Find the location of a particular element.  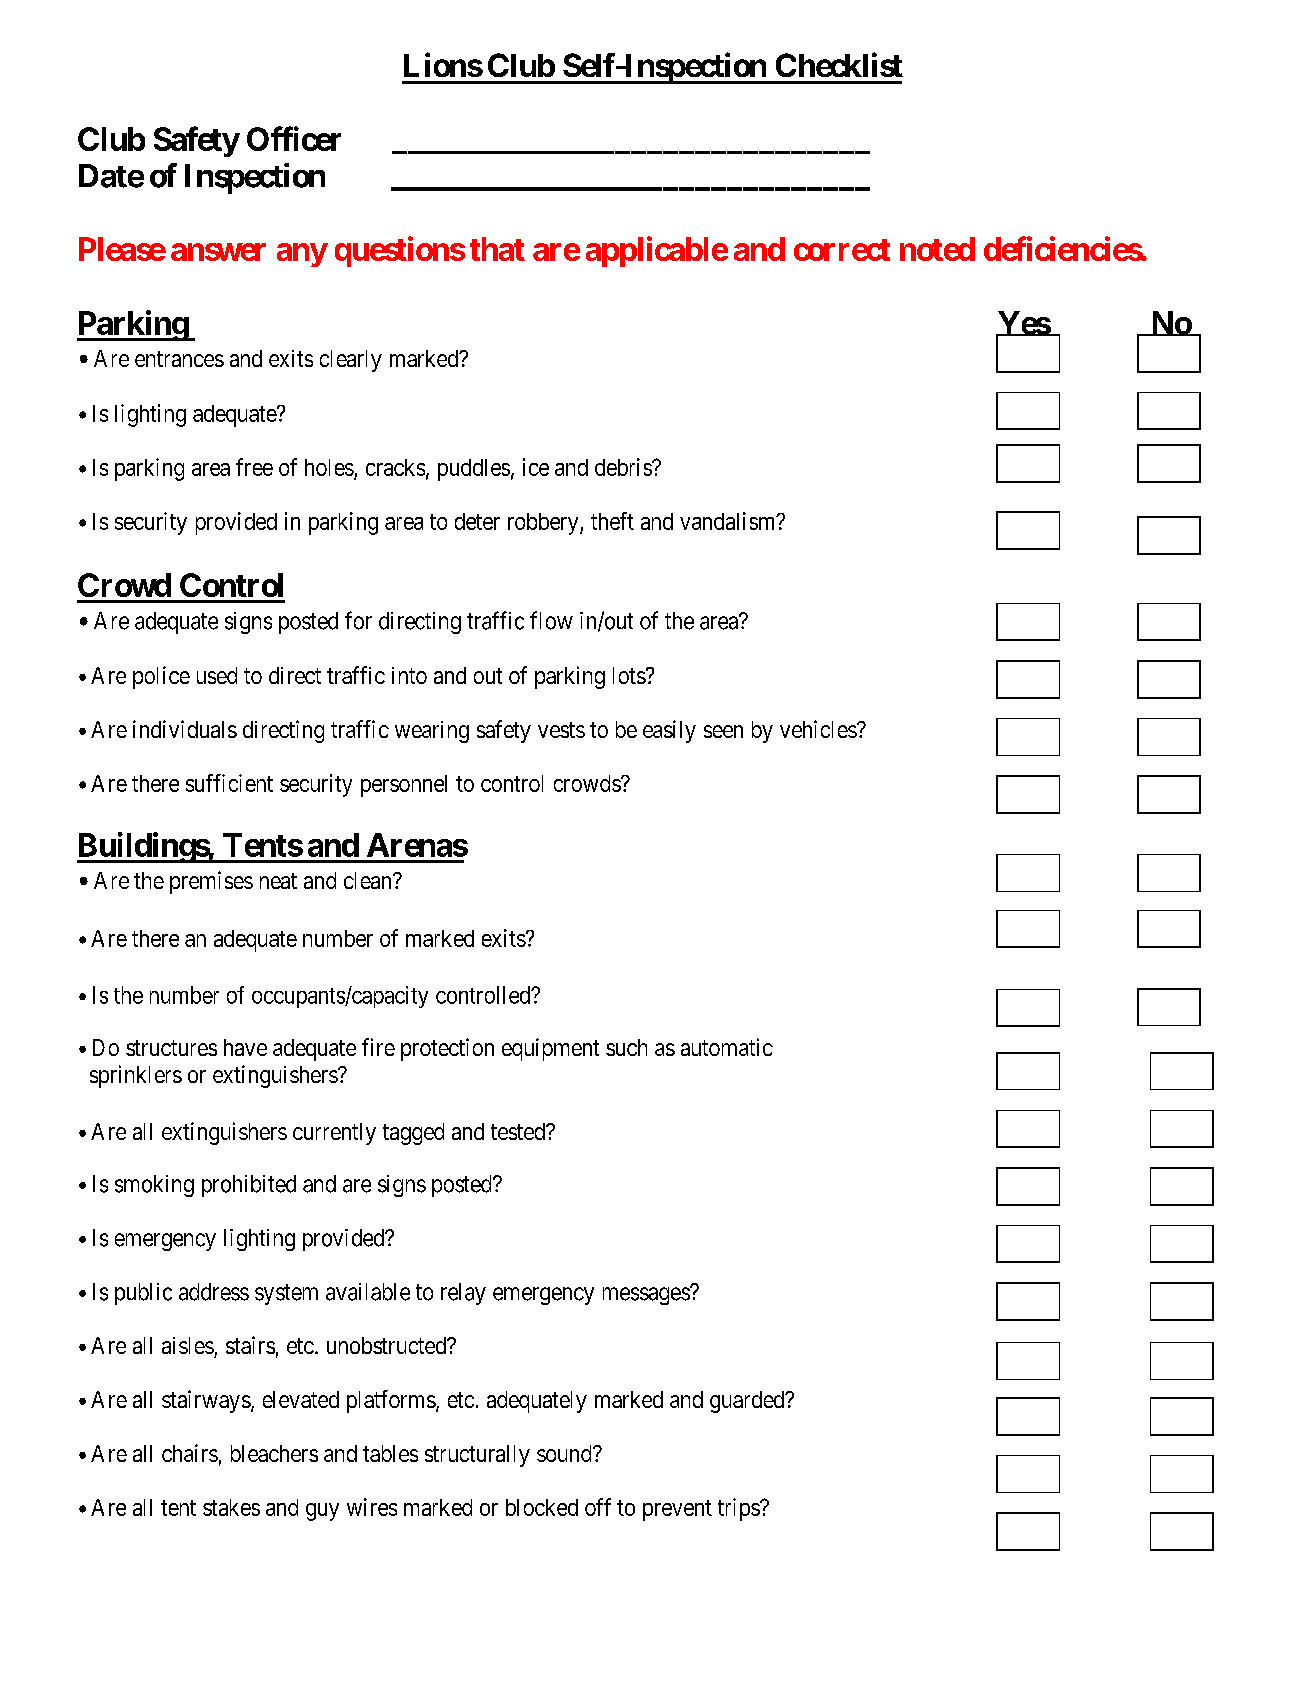

Checklist is located at coordinates (839, 65).
